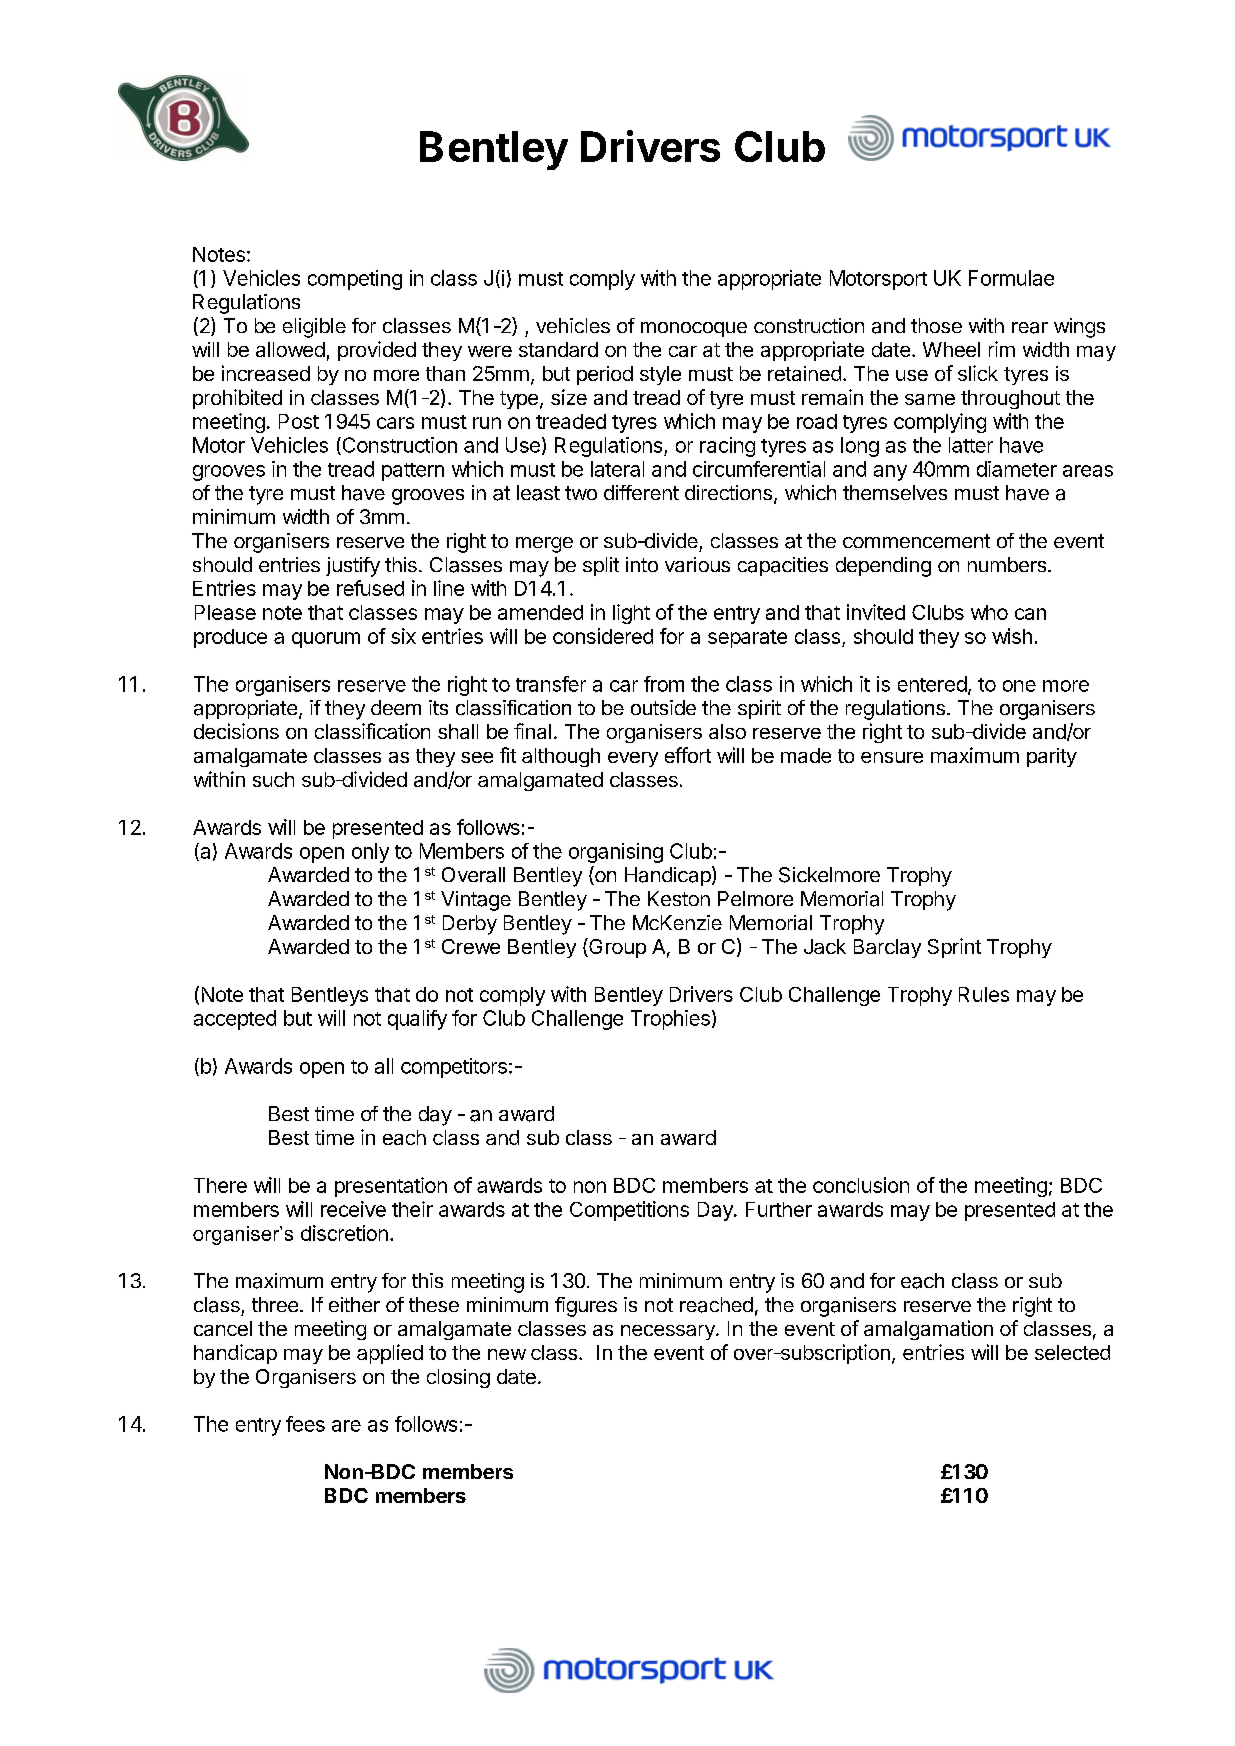  Describe the element at coordinates (936, 325) in the screenshot. I see `those` at that location.
